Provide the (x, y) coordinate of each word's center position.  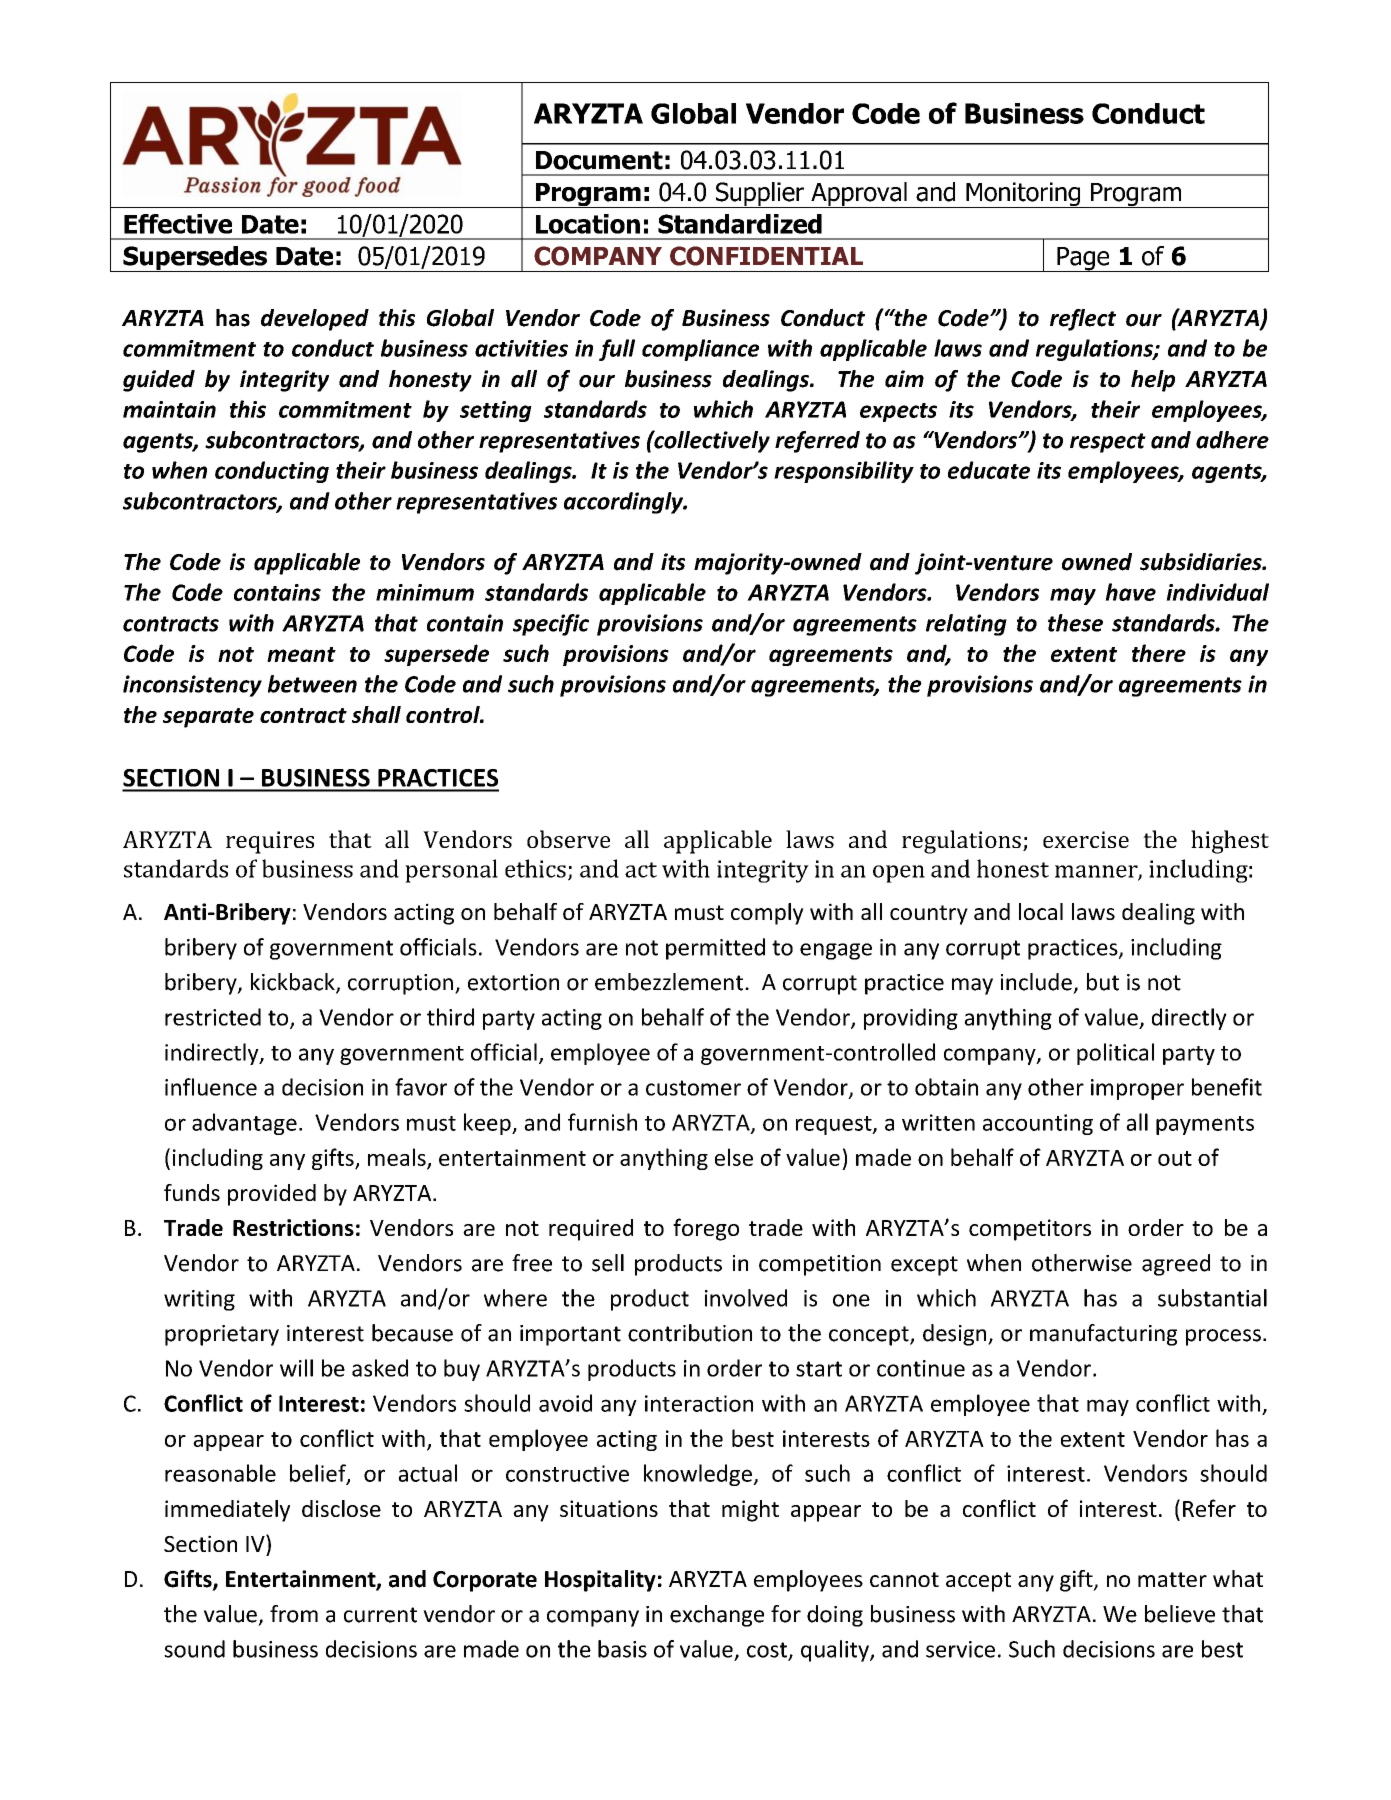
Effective (178, 224)
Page (1083, 259)
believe (1180, 1614)
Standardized (740, 224)
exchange (717, 1616)
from (294, 1614)
